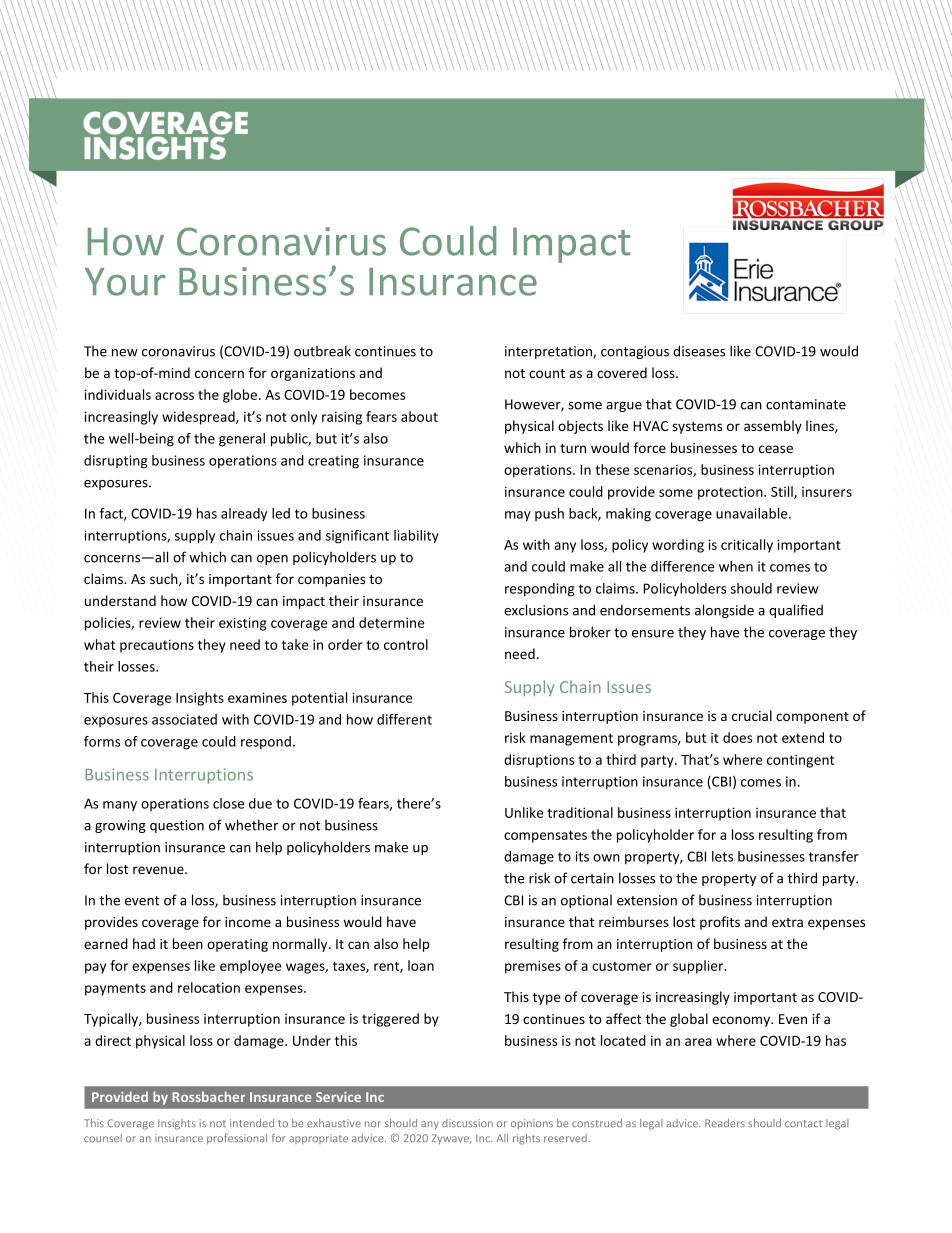 The width and height of the image is (952, 1233). Describe the element at coordinates (699, 351) in the image. I see `diseases` at that location.
